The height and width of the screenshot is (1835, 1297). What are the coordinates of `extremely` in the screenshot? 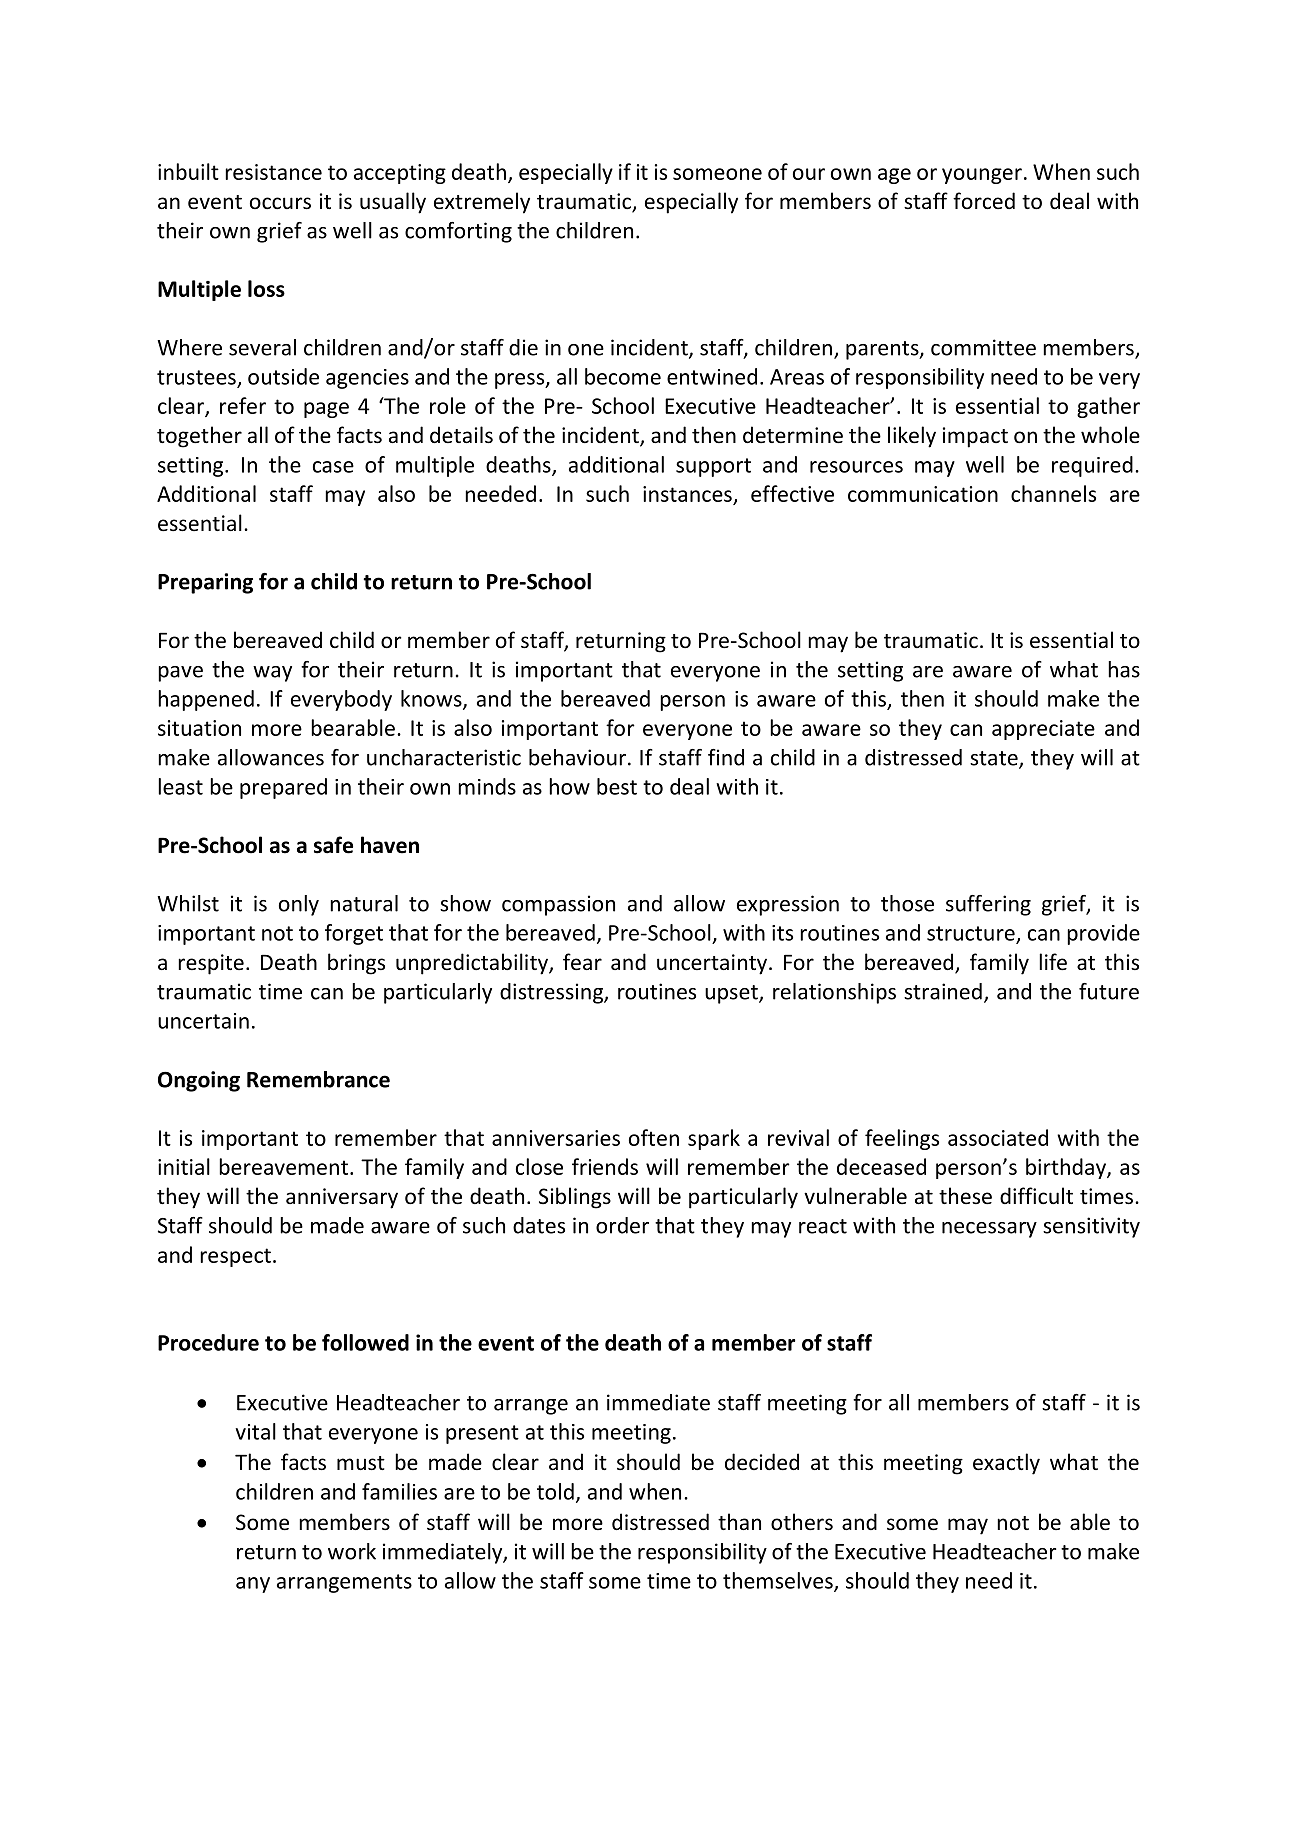 It's located at (482, 203).
